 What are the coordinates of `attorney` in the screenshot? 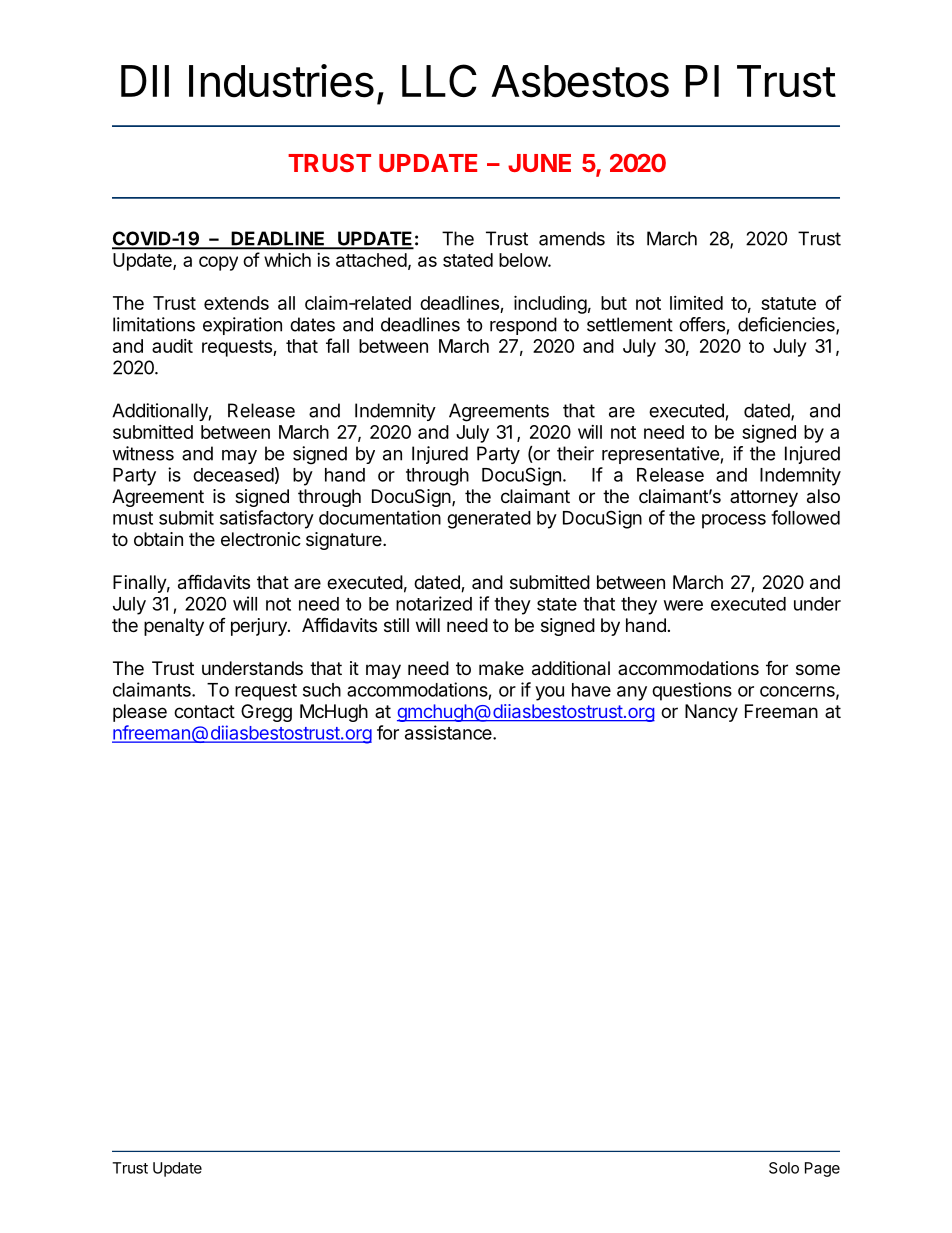 It's located at (764, 498).
